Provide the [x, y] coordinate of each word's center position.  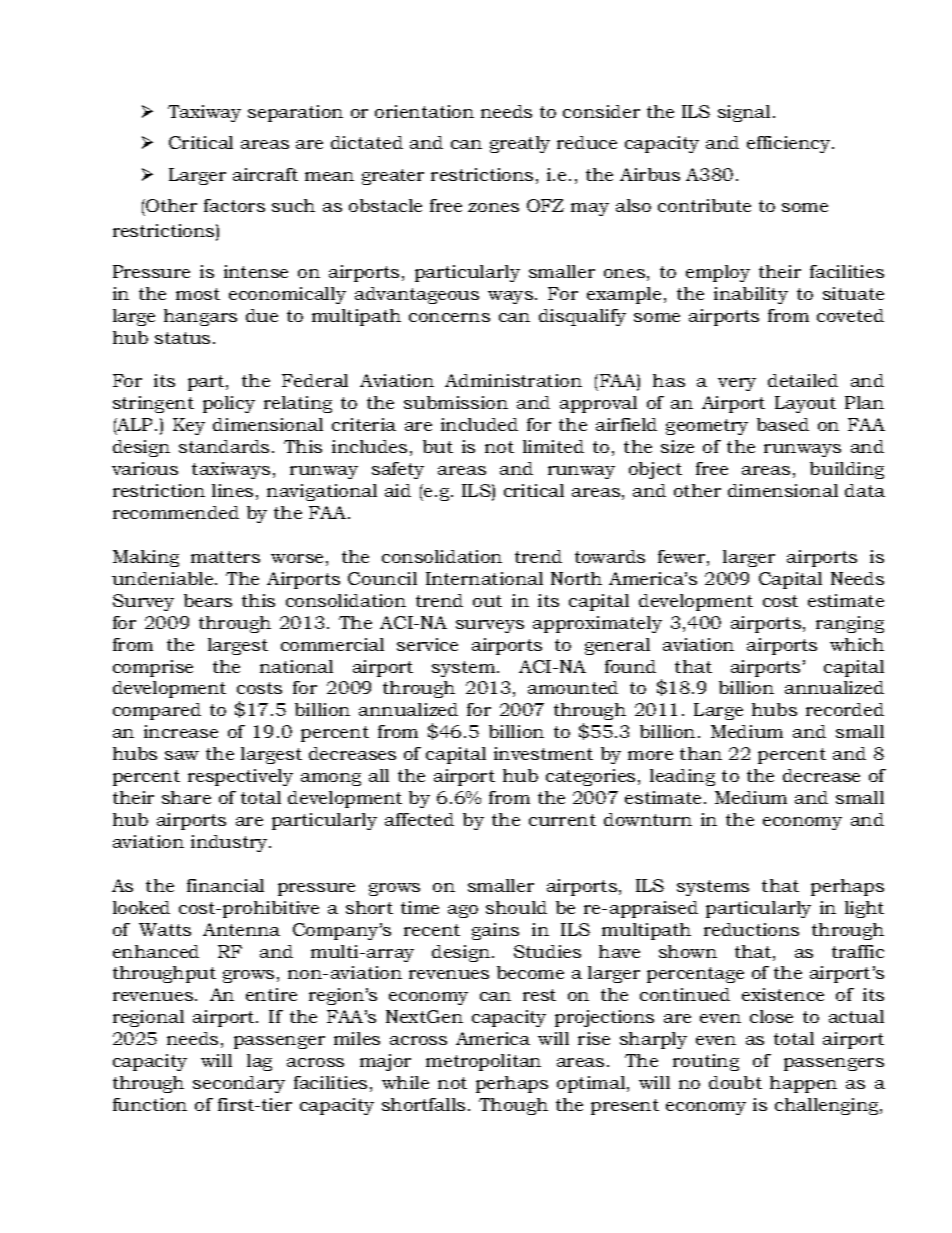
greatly [520, 144]
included [479, 424]
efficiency [790, 144]
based [783, 424]
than [701, 753]
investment [543, 753]
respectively [240, 777]
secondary [239, 1084]
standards [224, 446]
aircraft [265, 174]
